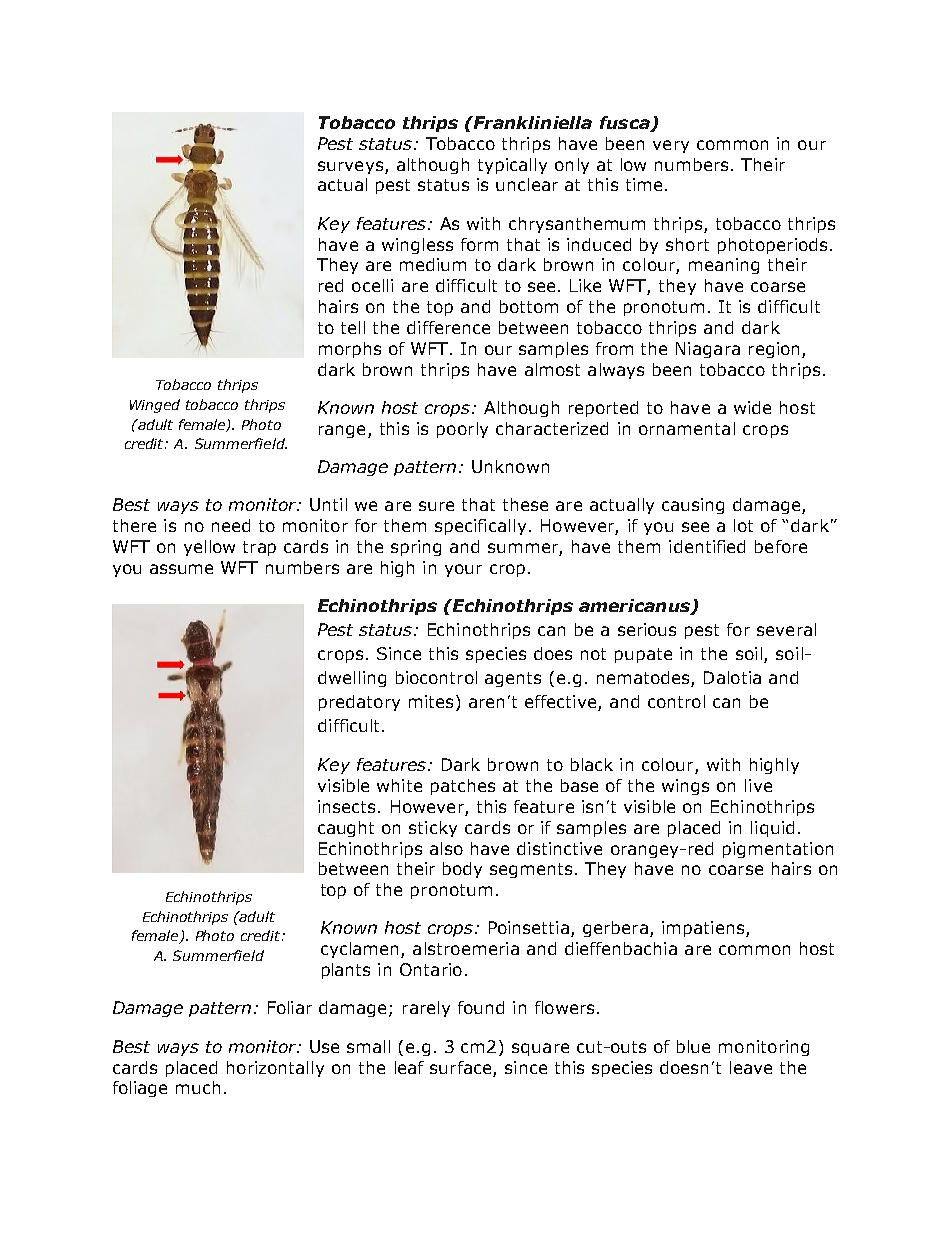 This screenshot has width=952, height=1233. I want to click on typically, so click(512, 166).
